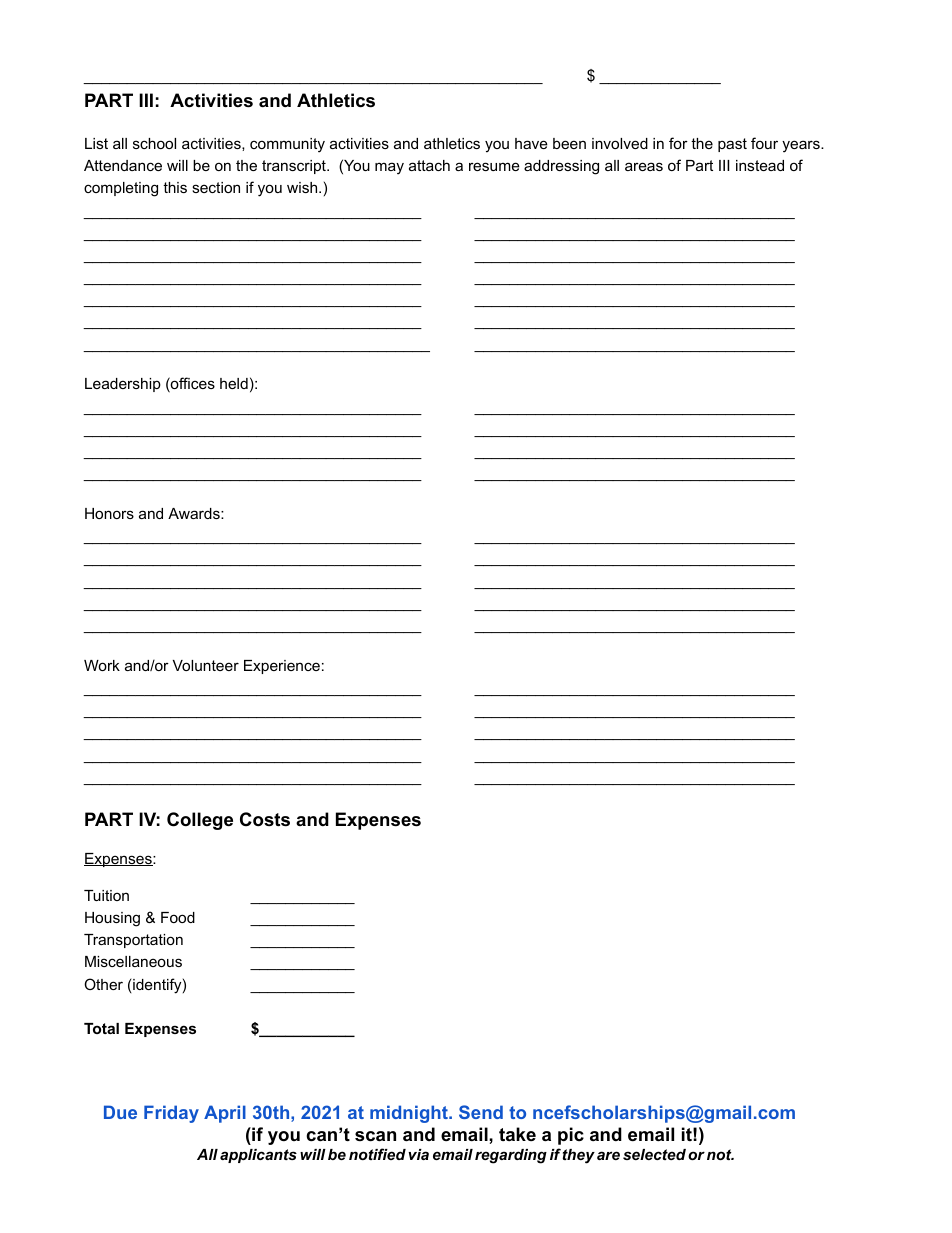 Image resolution: width=952 pixels, height=1233 pixels. I want to click on Volunteer, so click(206, 665).
